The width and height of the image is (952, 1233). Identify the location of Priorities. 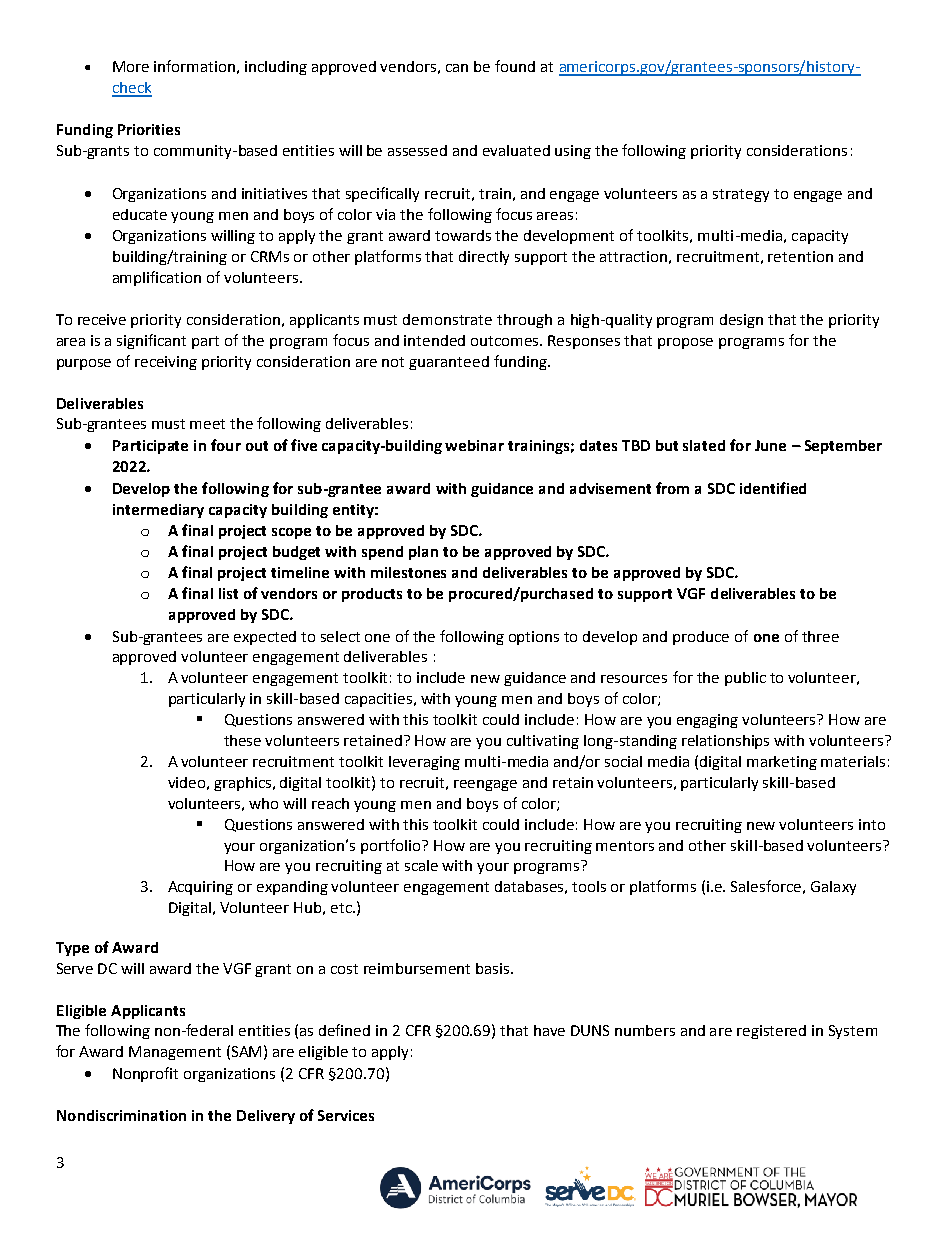
(149, 129).
